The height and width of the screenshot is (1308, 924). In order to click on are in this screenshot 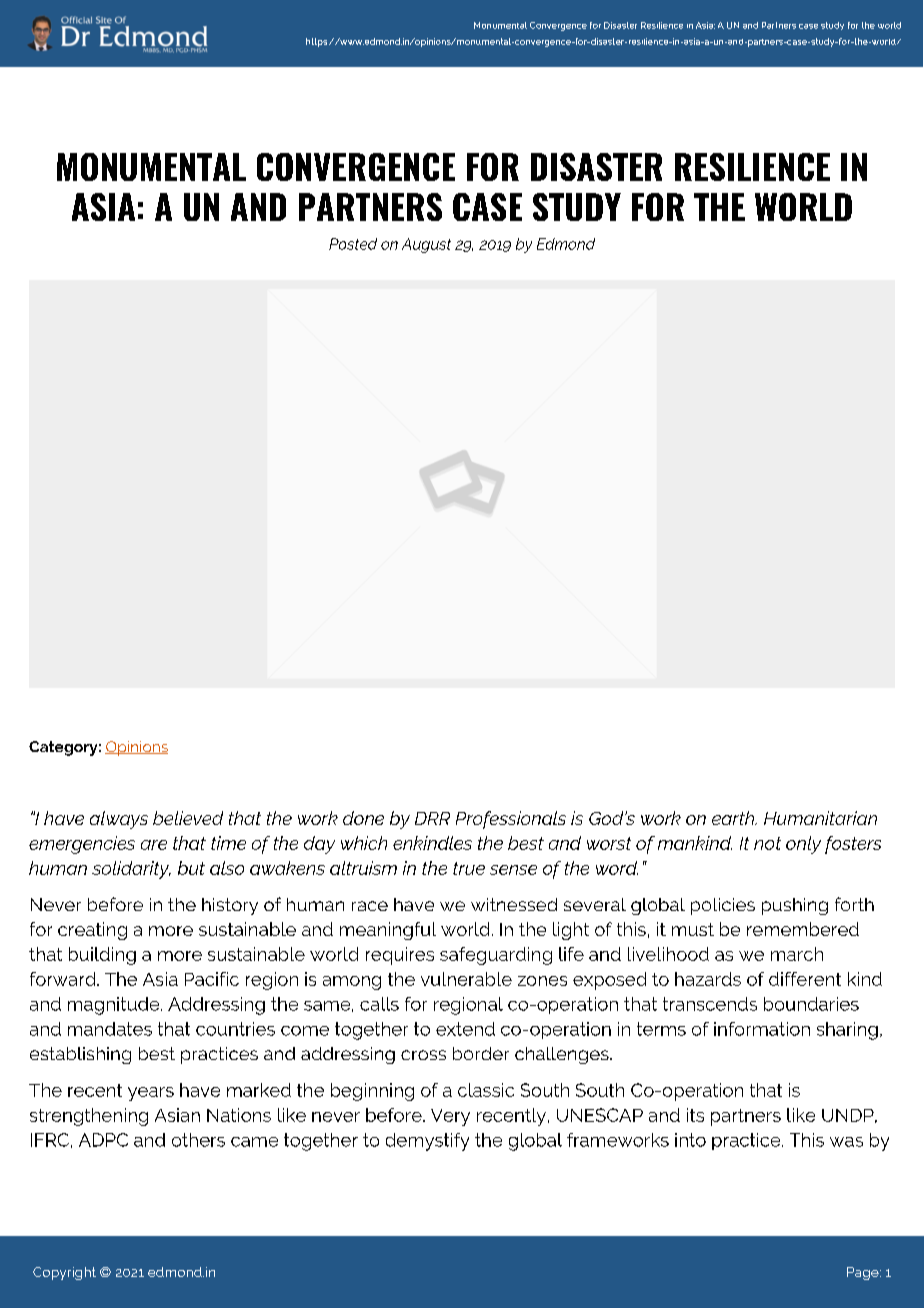, I will do `click(154, 845)`.
